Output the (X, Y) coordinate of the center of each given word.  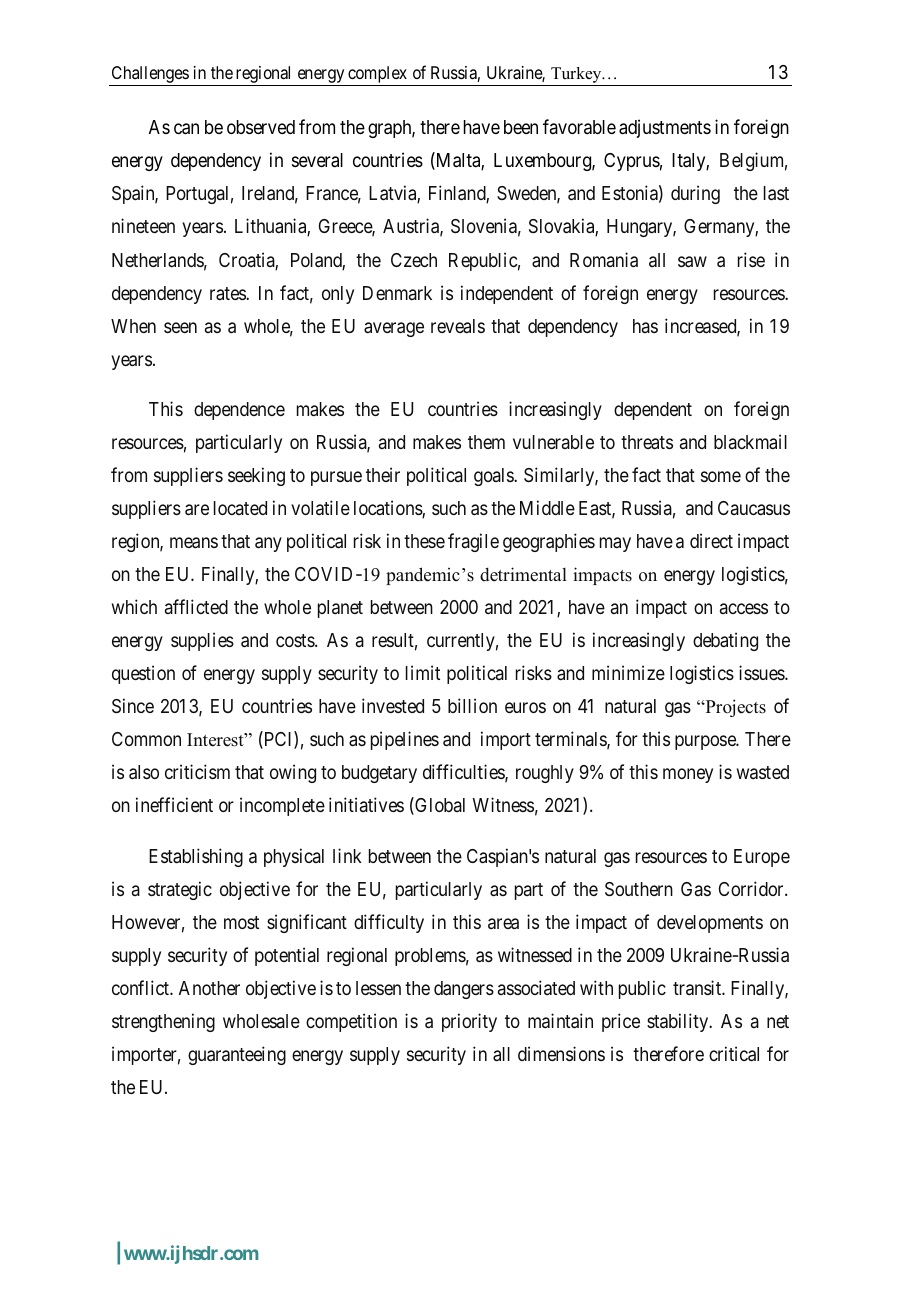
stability (679, 1022)
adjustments (665, 128)
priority (469, 1022)
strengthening (163, 1022)
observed (261, 127)
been (521, 127)
